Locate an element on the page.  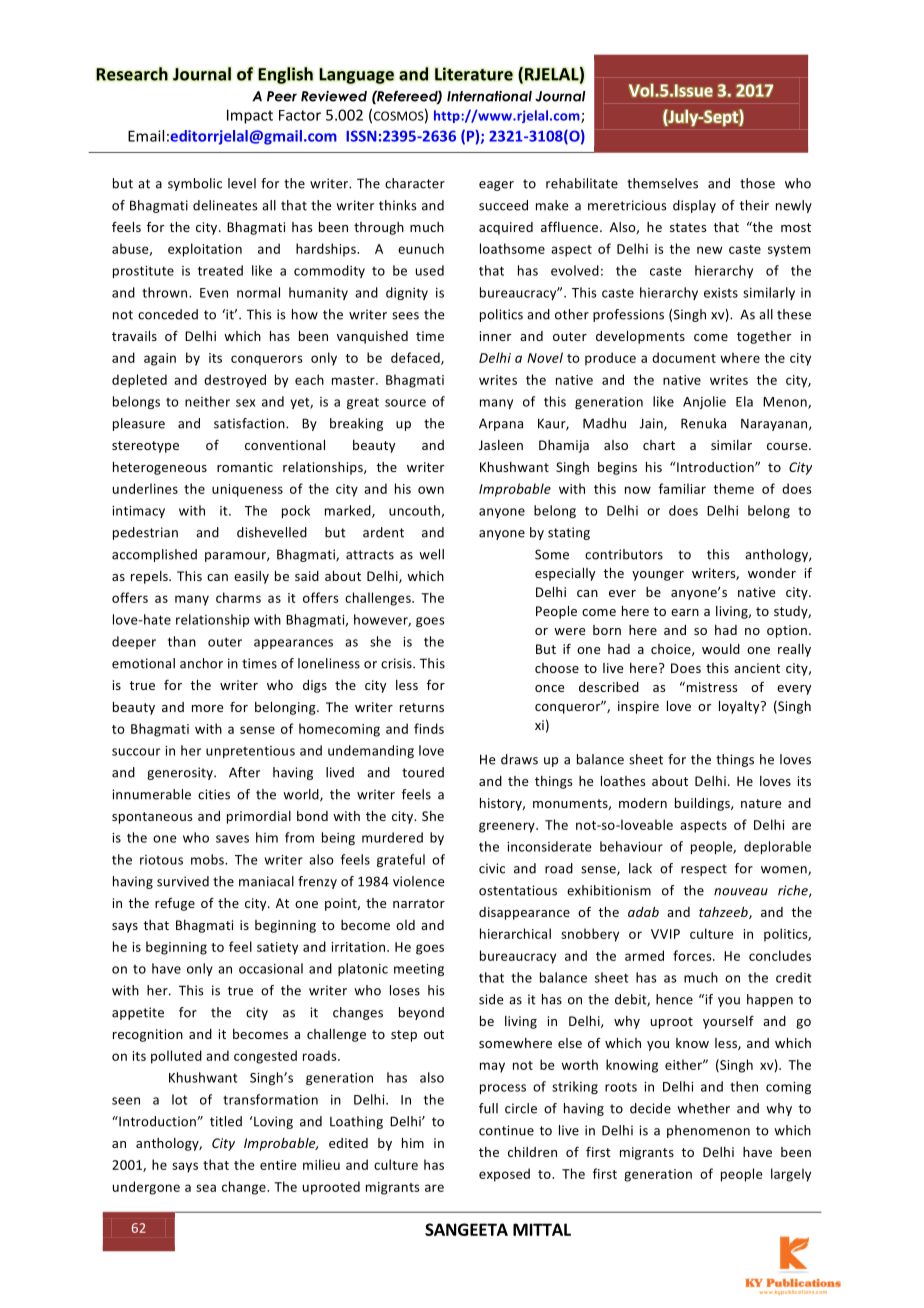
saves is located at coordinates (232, 839).
